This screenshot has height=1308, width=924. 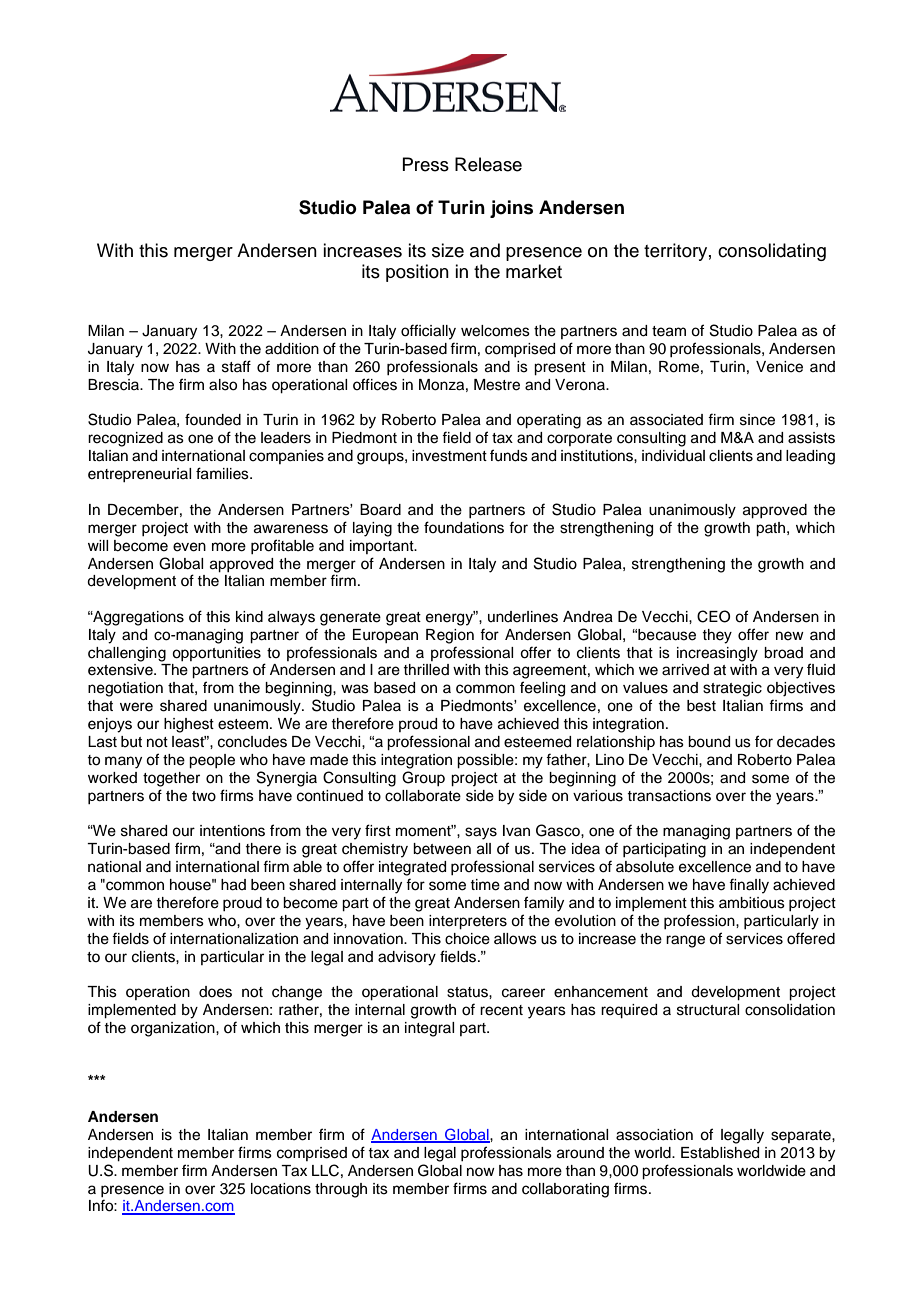 What do you see at coordinates (772, 252) in the screenshot?
I see `consolidating` at bounding box center [772, 252].
